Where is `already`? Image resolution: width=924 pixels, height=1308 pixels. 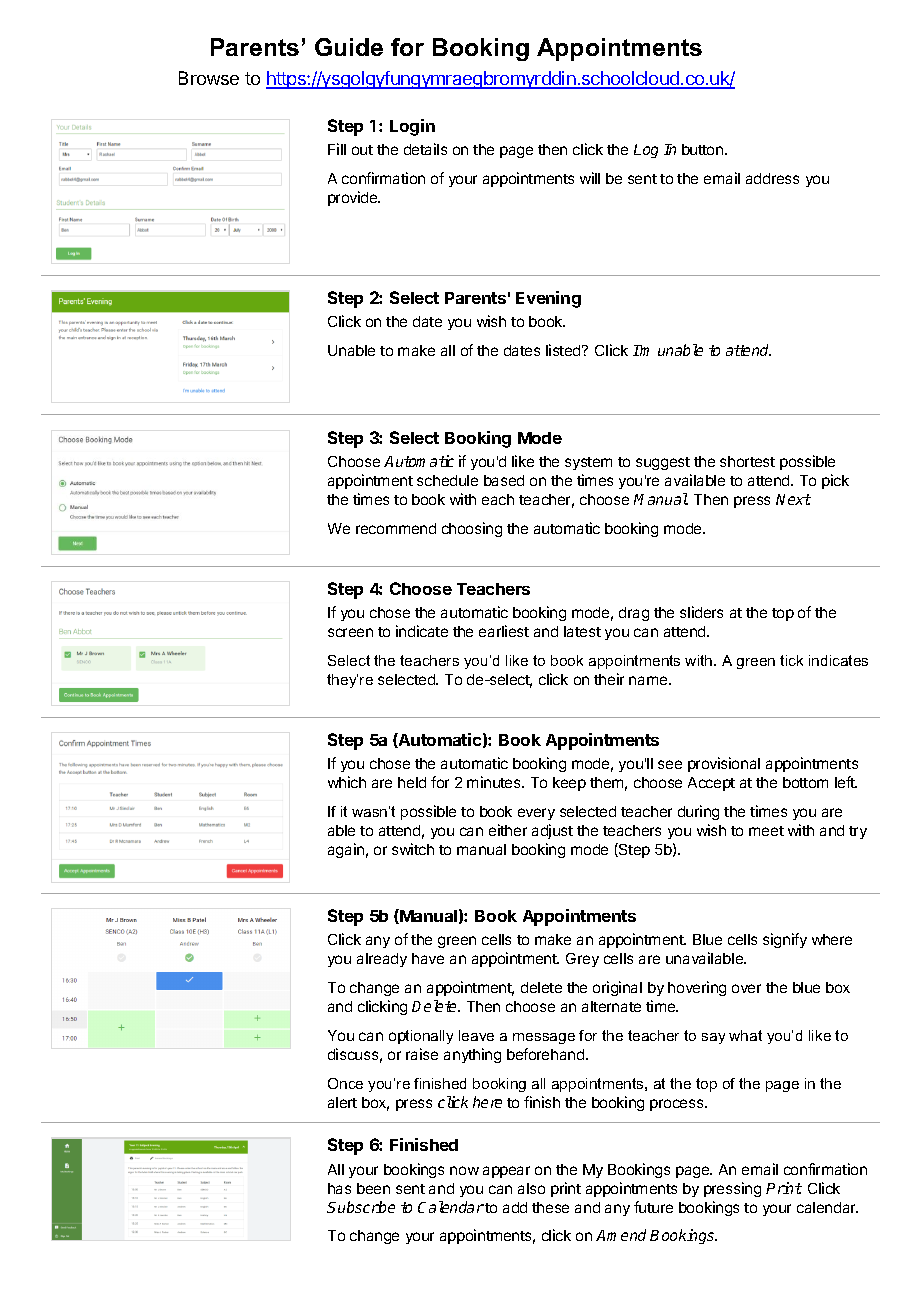 already is located at coordinates (382, 960).
